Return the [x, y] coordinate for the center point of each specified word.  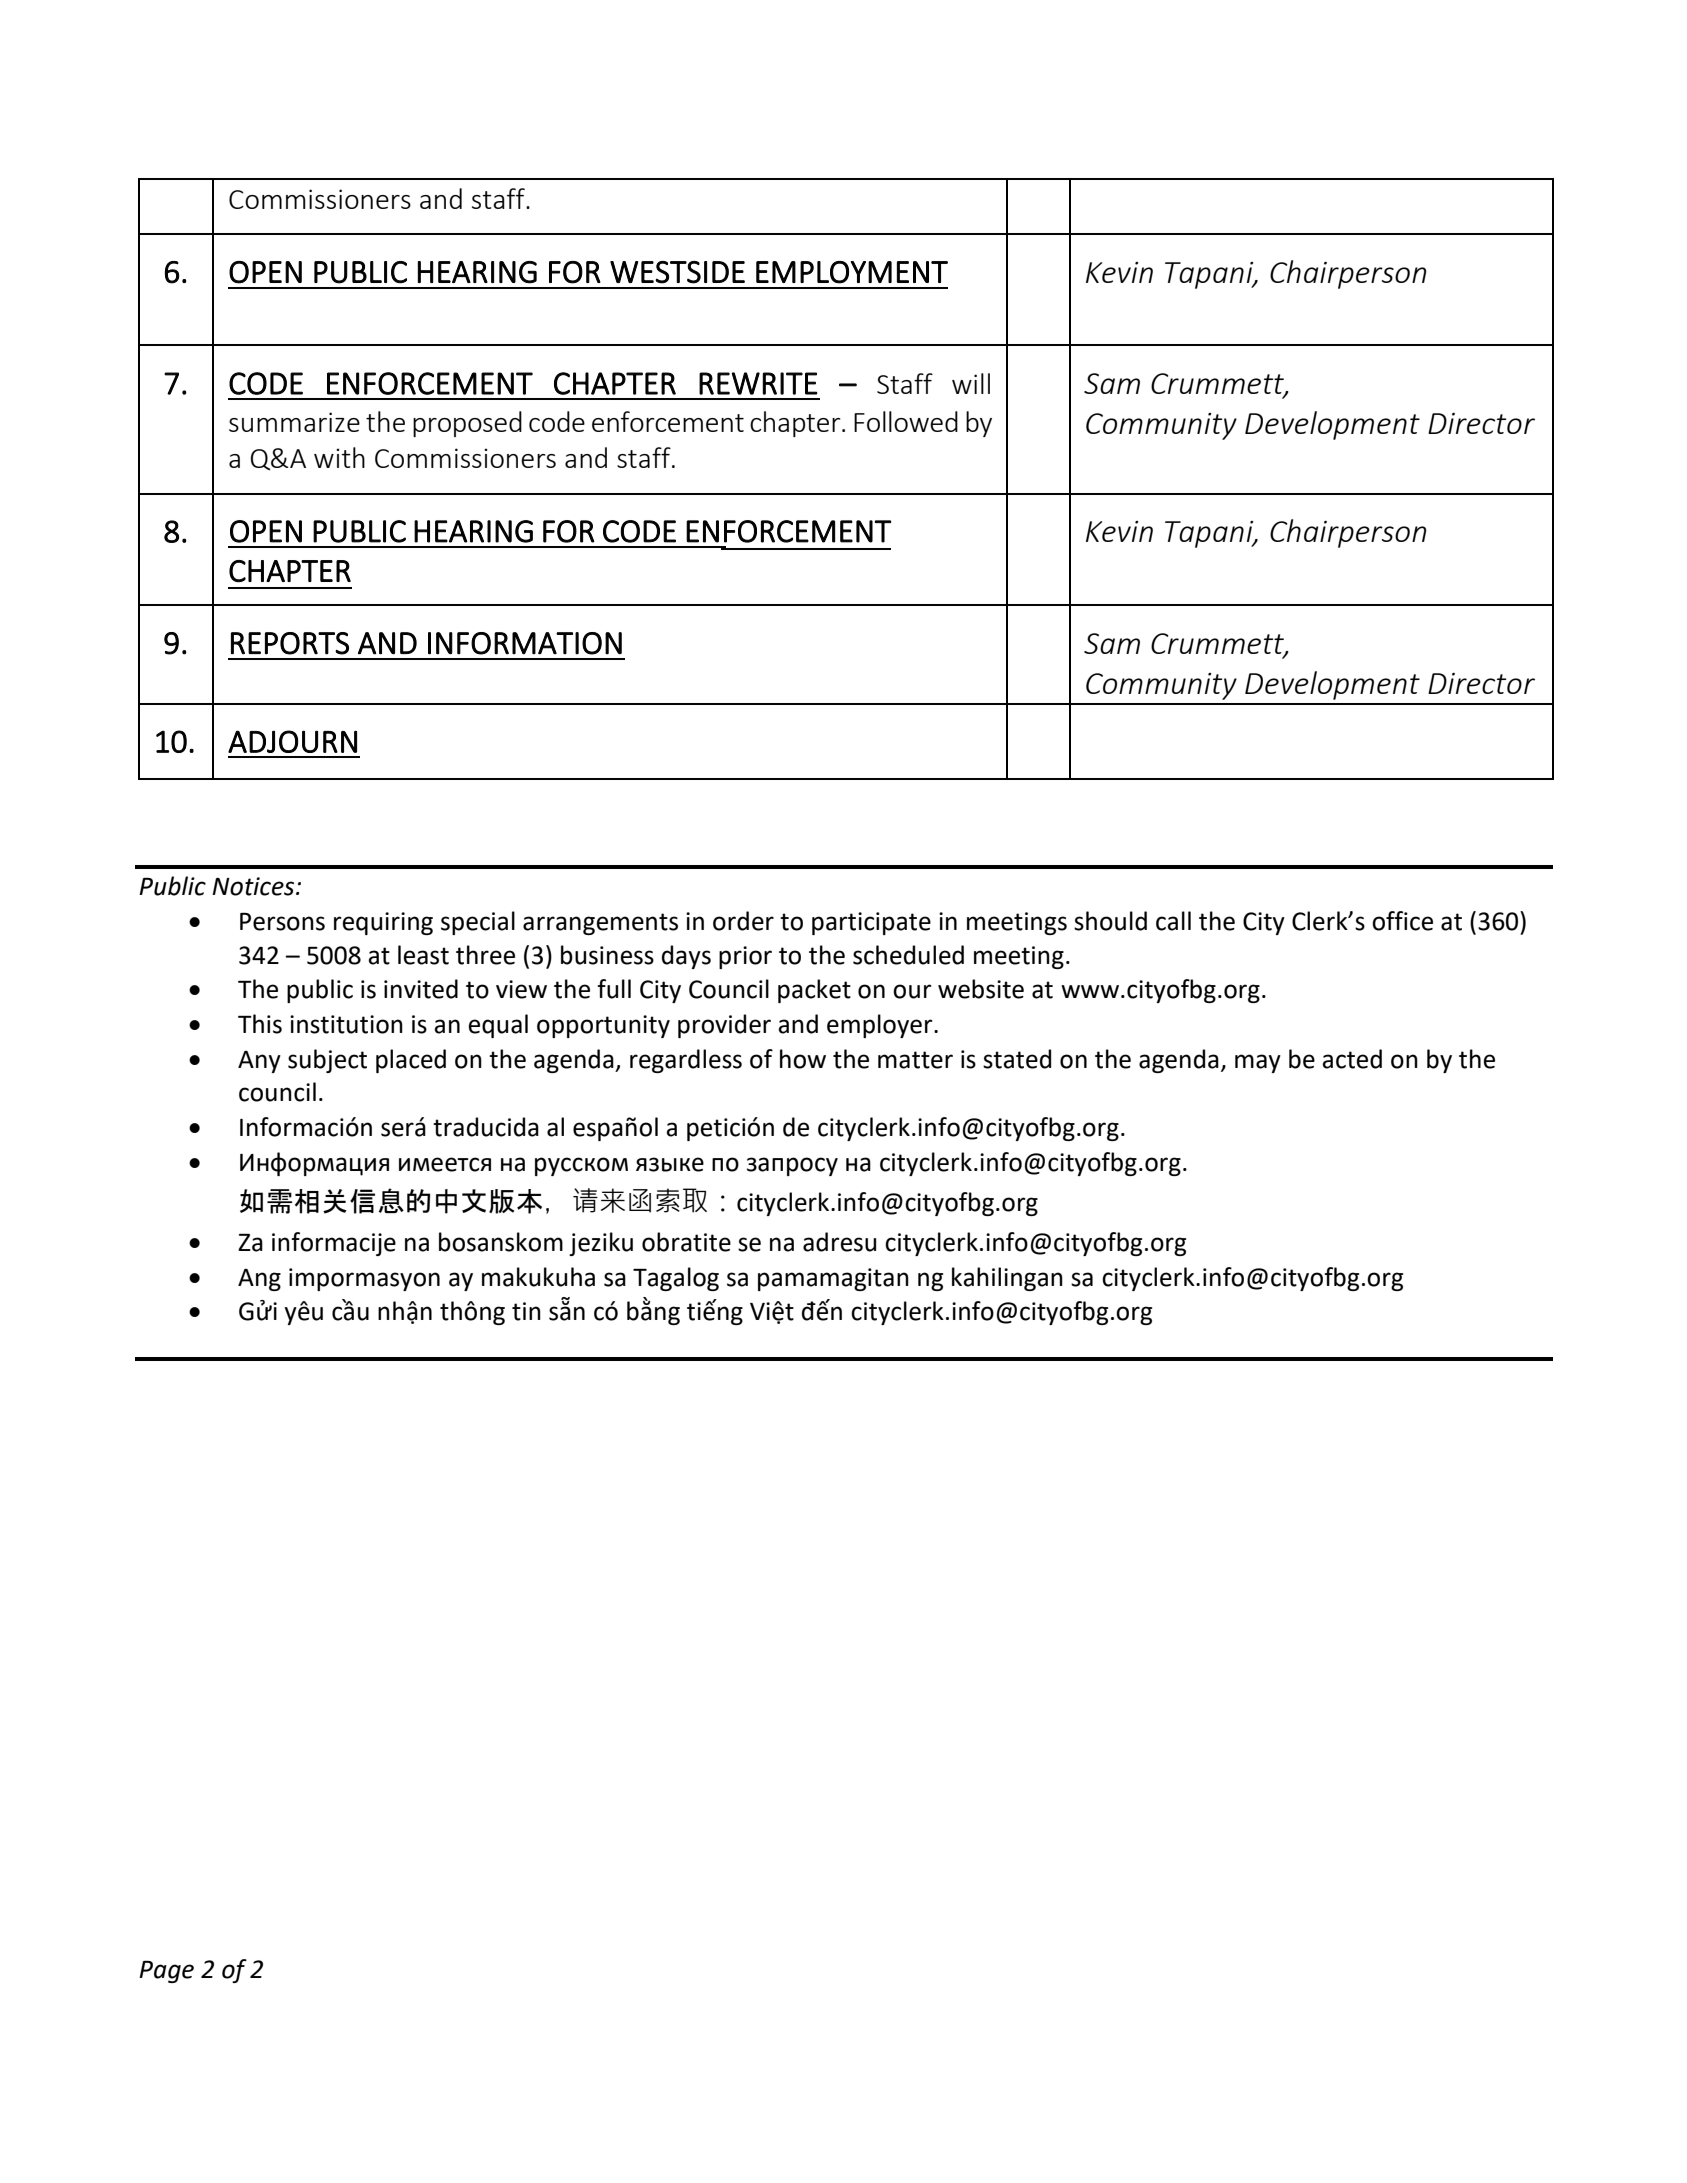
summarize [294, 422]
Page [166, 1972]
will [971, 383]
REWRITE [758, 383]
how [803, 1059]
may [1258, 1063]
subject [327, 1061]
